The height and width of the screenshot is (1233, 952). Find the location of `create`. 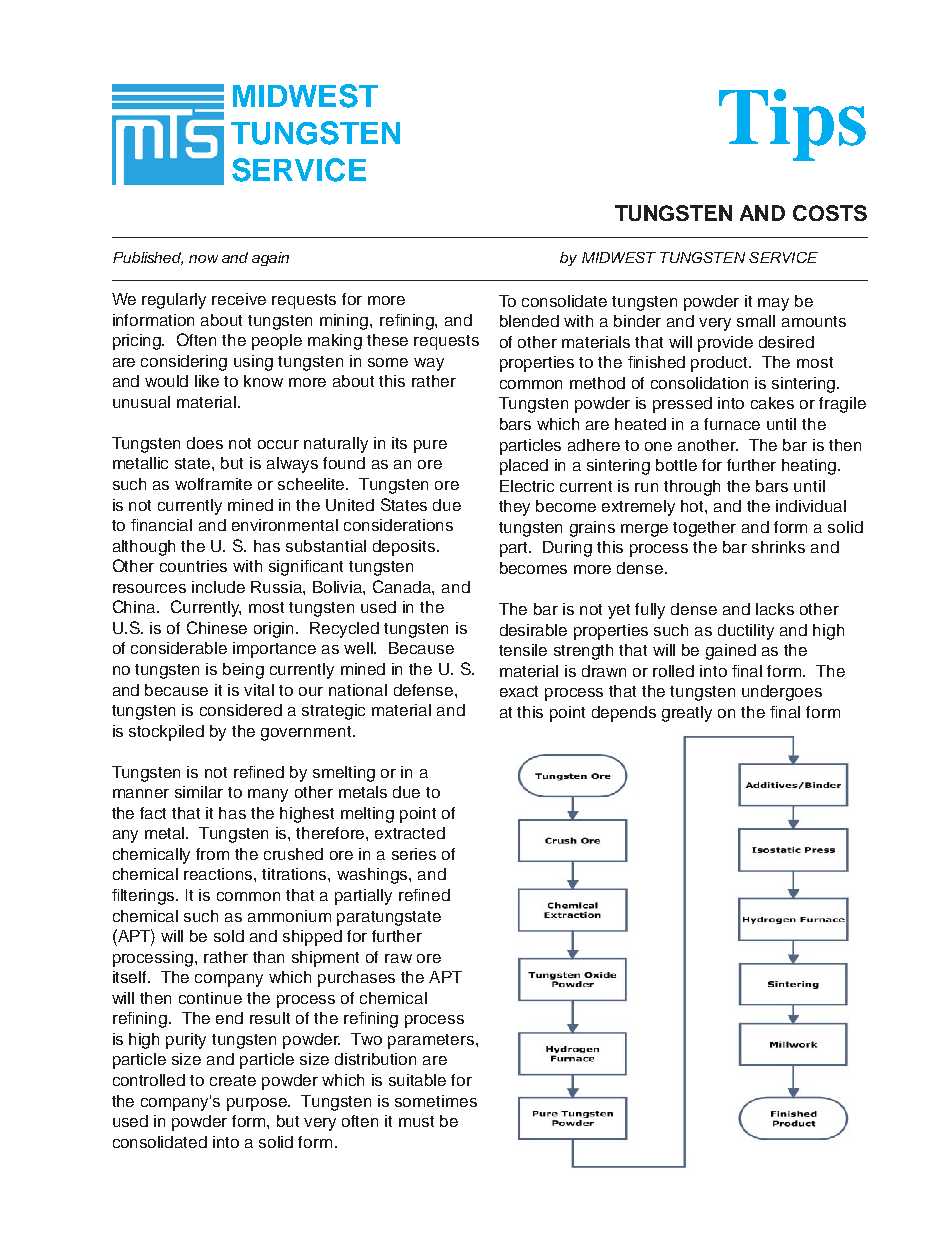

create is located at coordinates (233, 1080).
